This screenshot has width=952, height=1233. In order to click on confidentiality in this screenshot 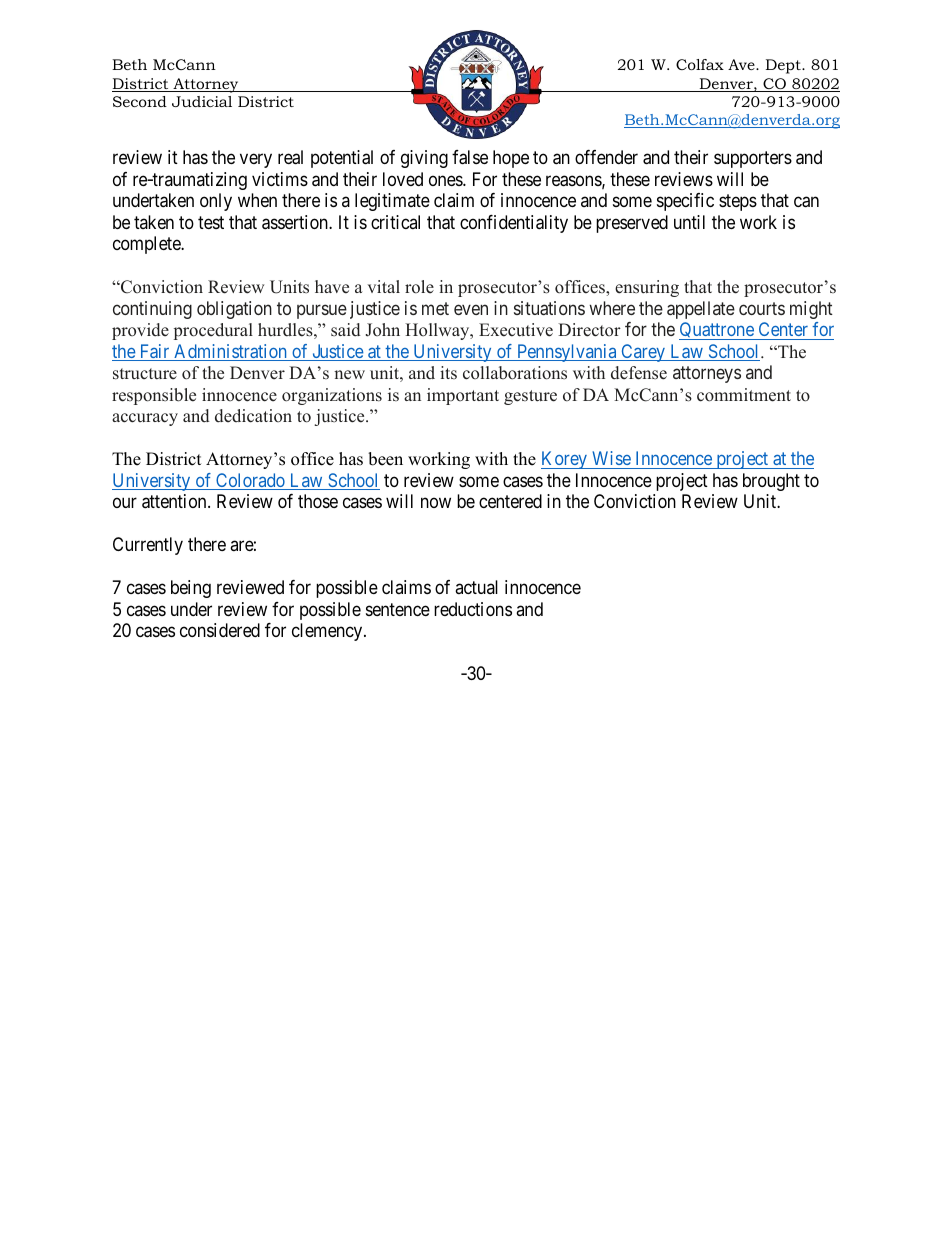, I will do `click(514, 224)`.
